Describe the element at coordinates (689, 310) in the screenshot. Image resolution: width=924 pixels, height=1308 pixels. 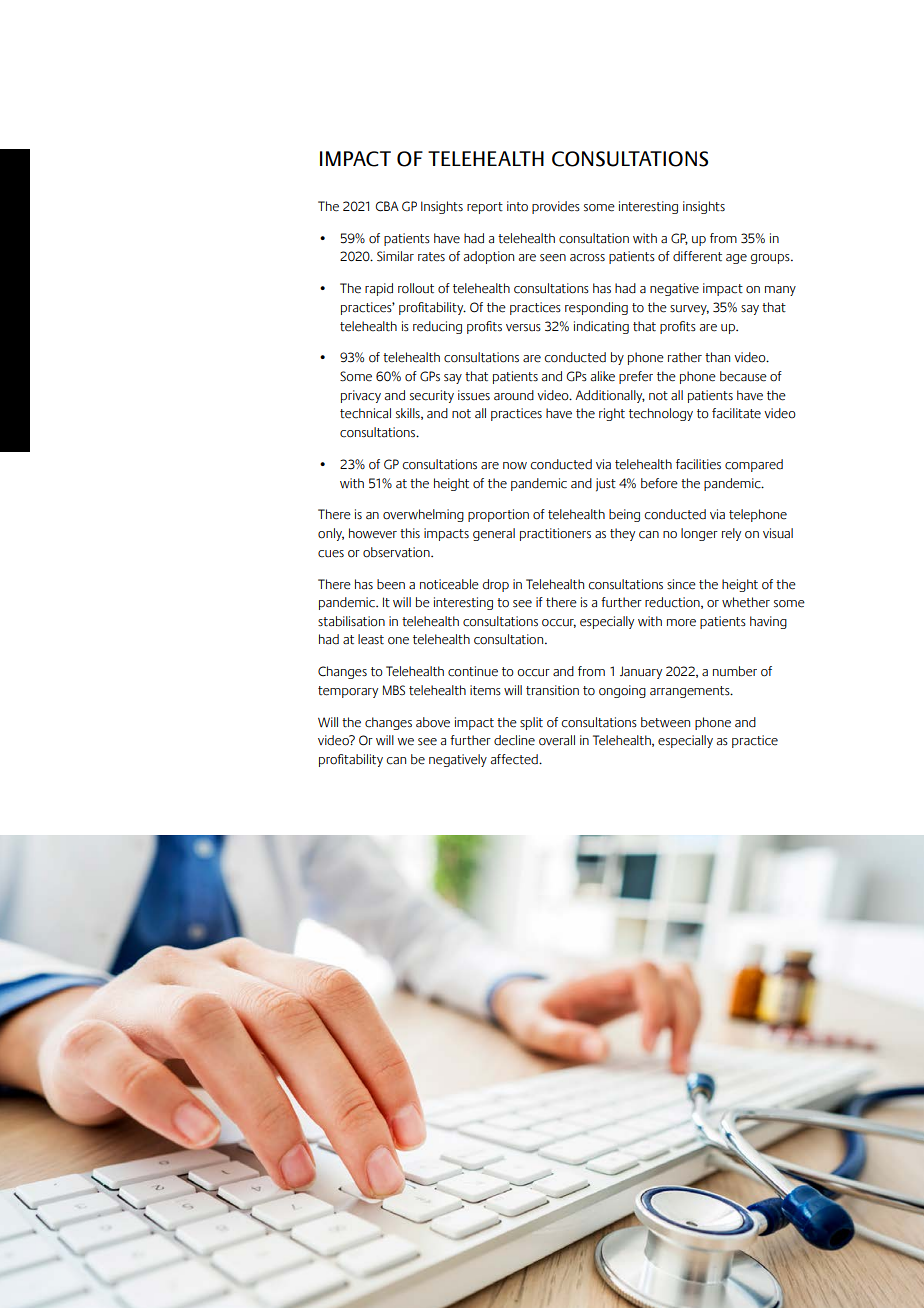
I see `survey` at that location.
